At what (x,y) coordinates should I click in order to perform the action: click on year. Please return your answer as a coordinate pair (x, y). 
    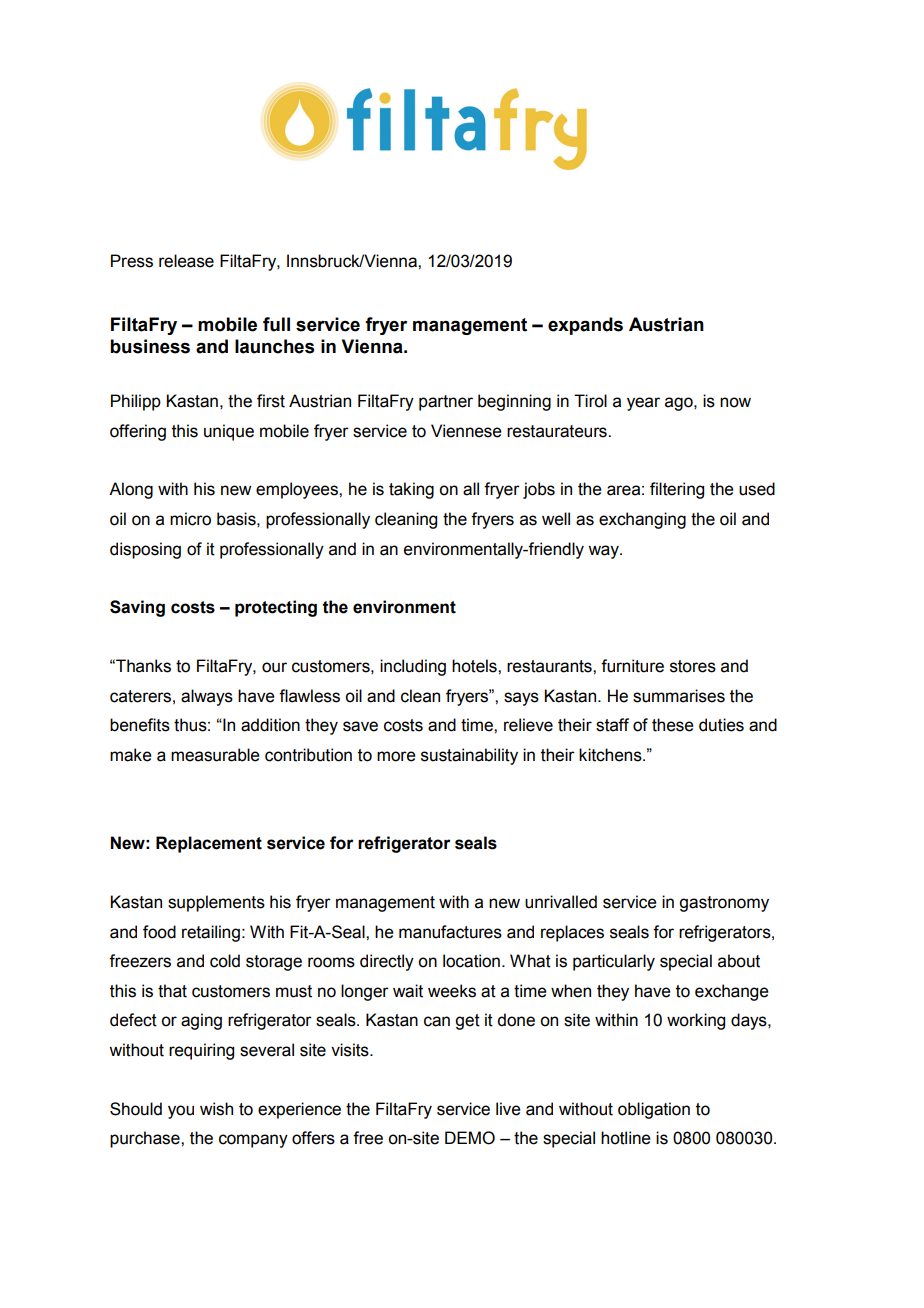
    Looking at the image, I should click on (643, 404).
